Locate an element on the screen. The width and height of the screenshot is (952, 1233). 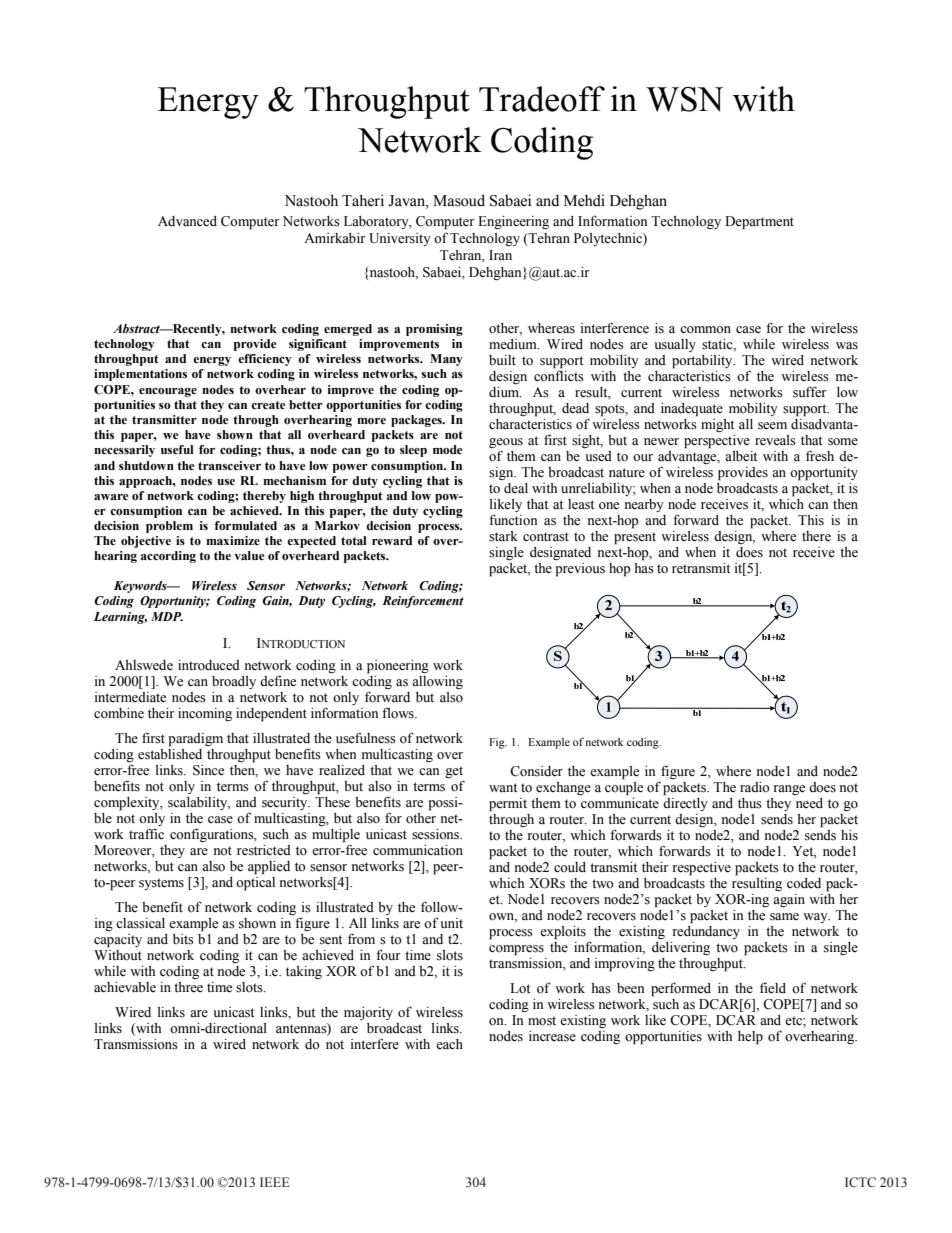
Tradeoff is located at coordinates (542, 99).
